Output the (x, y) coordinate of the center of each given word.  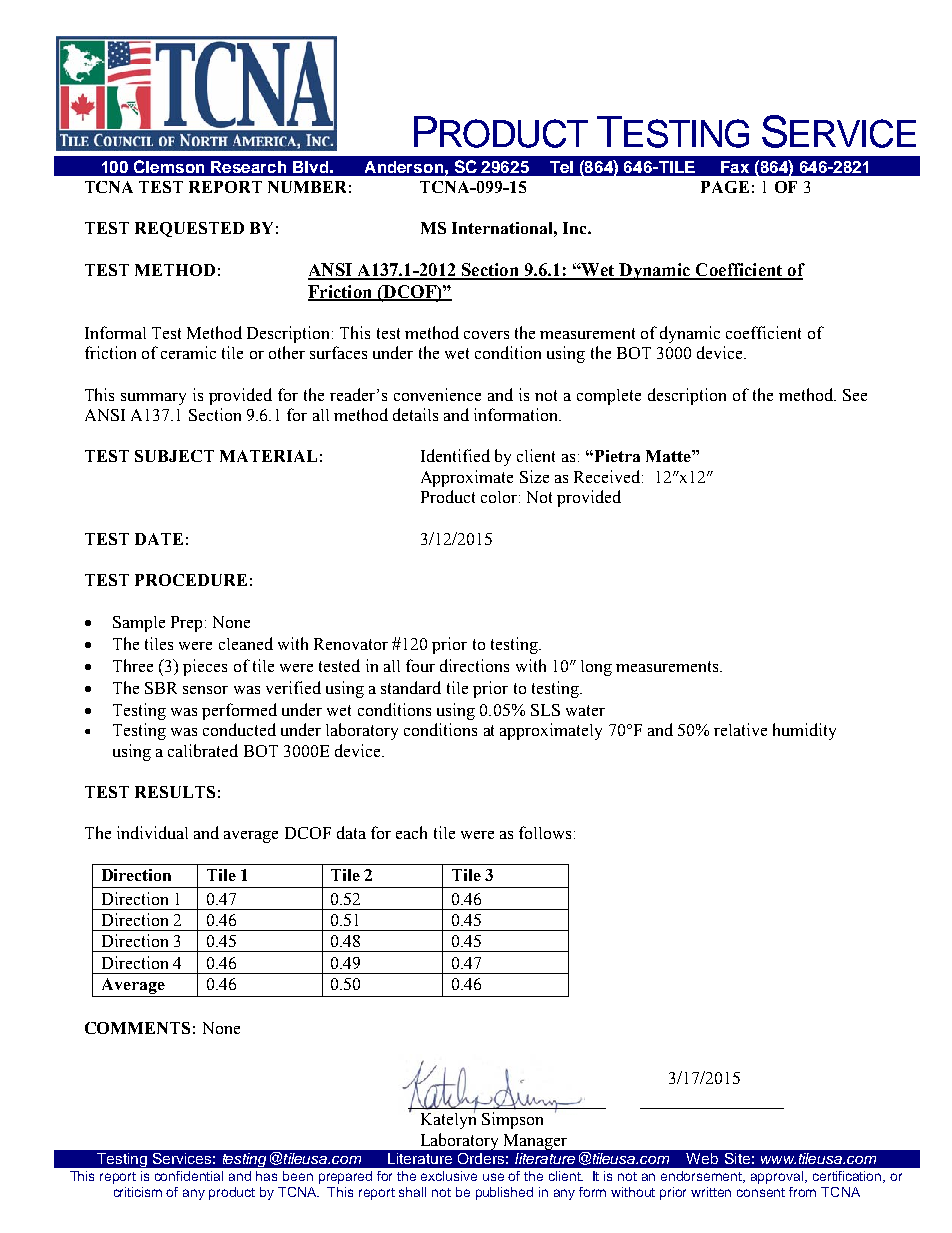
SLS (545, 710)
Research (248, 167)
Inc (576, 228)
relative (740, 729)
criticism (138, 1192)
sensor (205, 690)
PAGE (725, 187)
